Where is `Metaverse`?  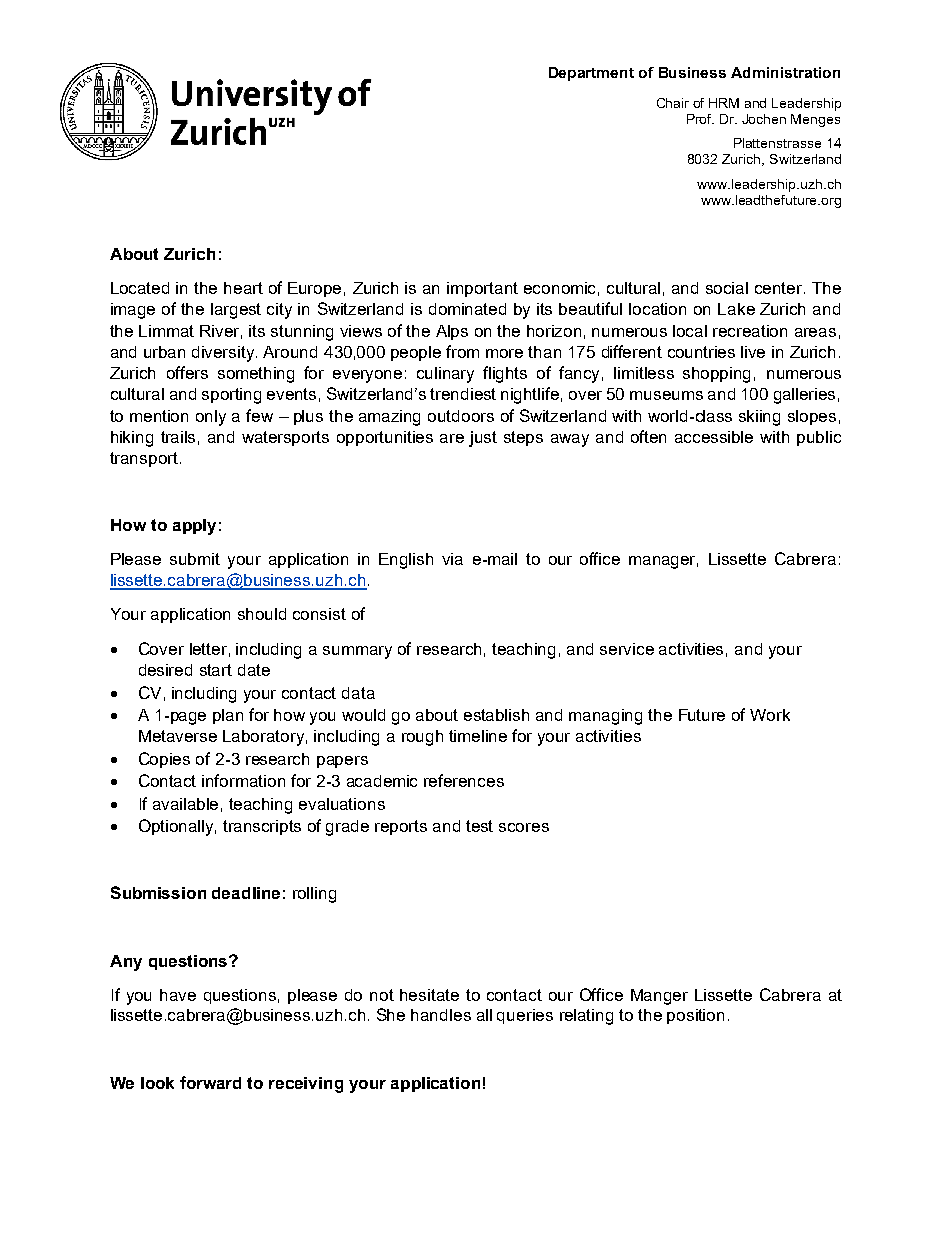 Metaverse is located at coordinates (178, 736).
